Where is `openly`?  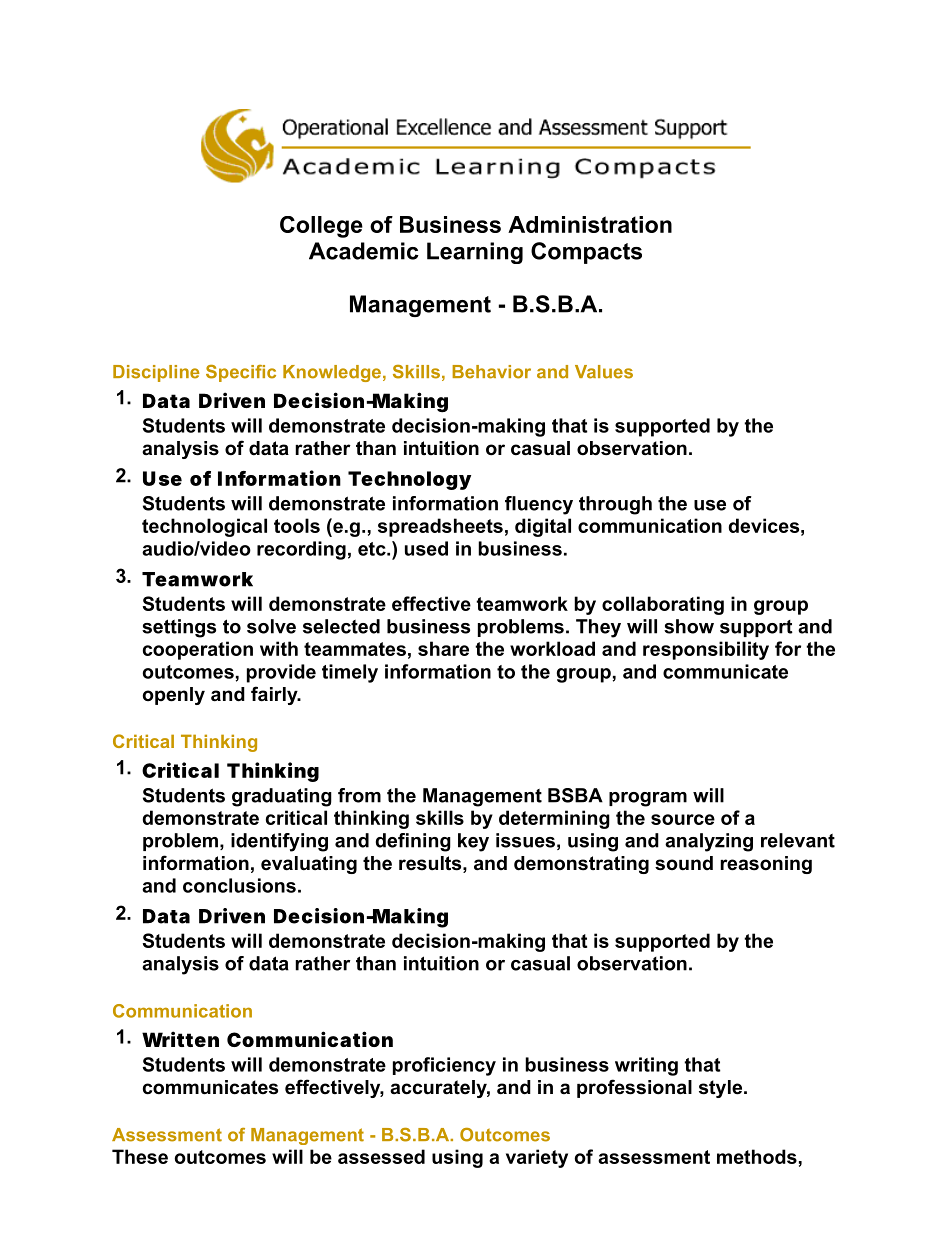 openly is located at coordinates (174, 696).
